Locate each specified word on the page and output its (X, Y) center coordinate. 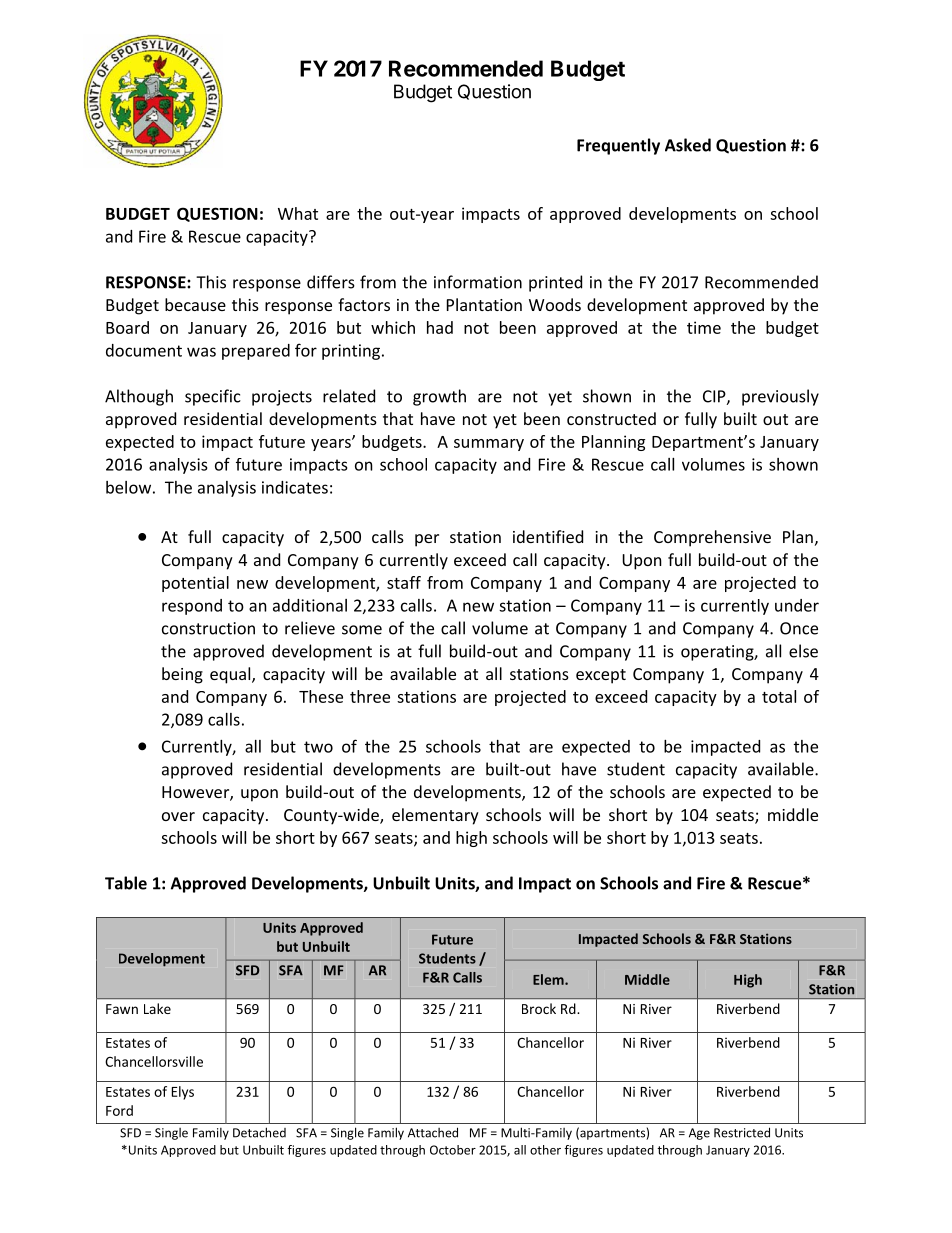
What (298, 213)
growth (439, 397)
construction (208, 628)
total (779, 696)
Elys (183, 1093)
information (478, 282)
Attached (433, 1132)
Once (799, 628)
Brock (539, 1008)
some (362, 630)
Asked (688, 145)
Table (126, 883)
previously (780, 397)
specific (213, 397)
